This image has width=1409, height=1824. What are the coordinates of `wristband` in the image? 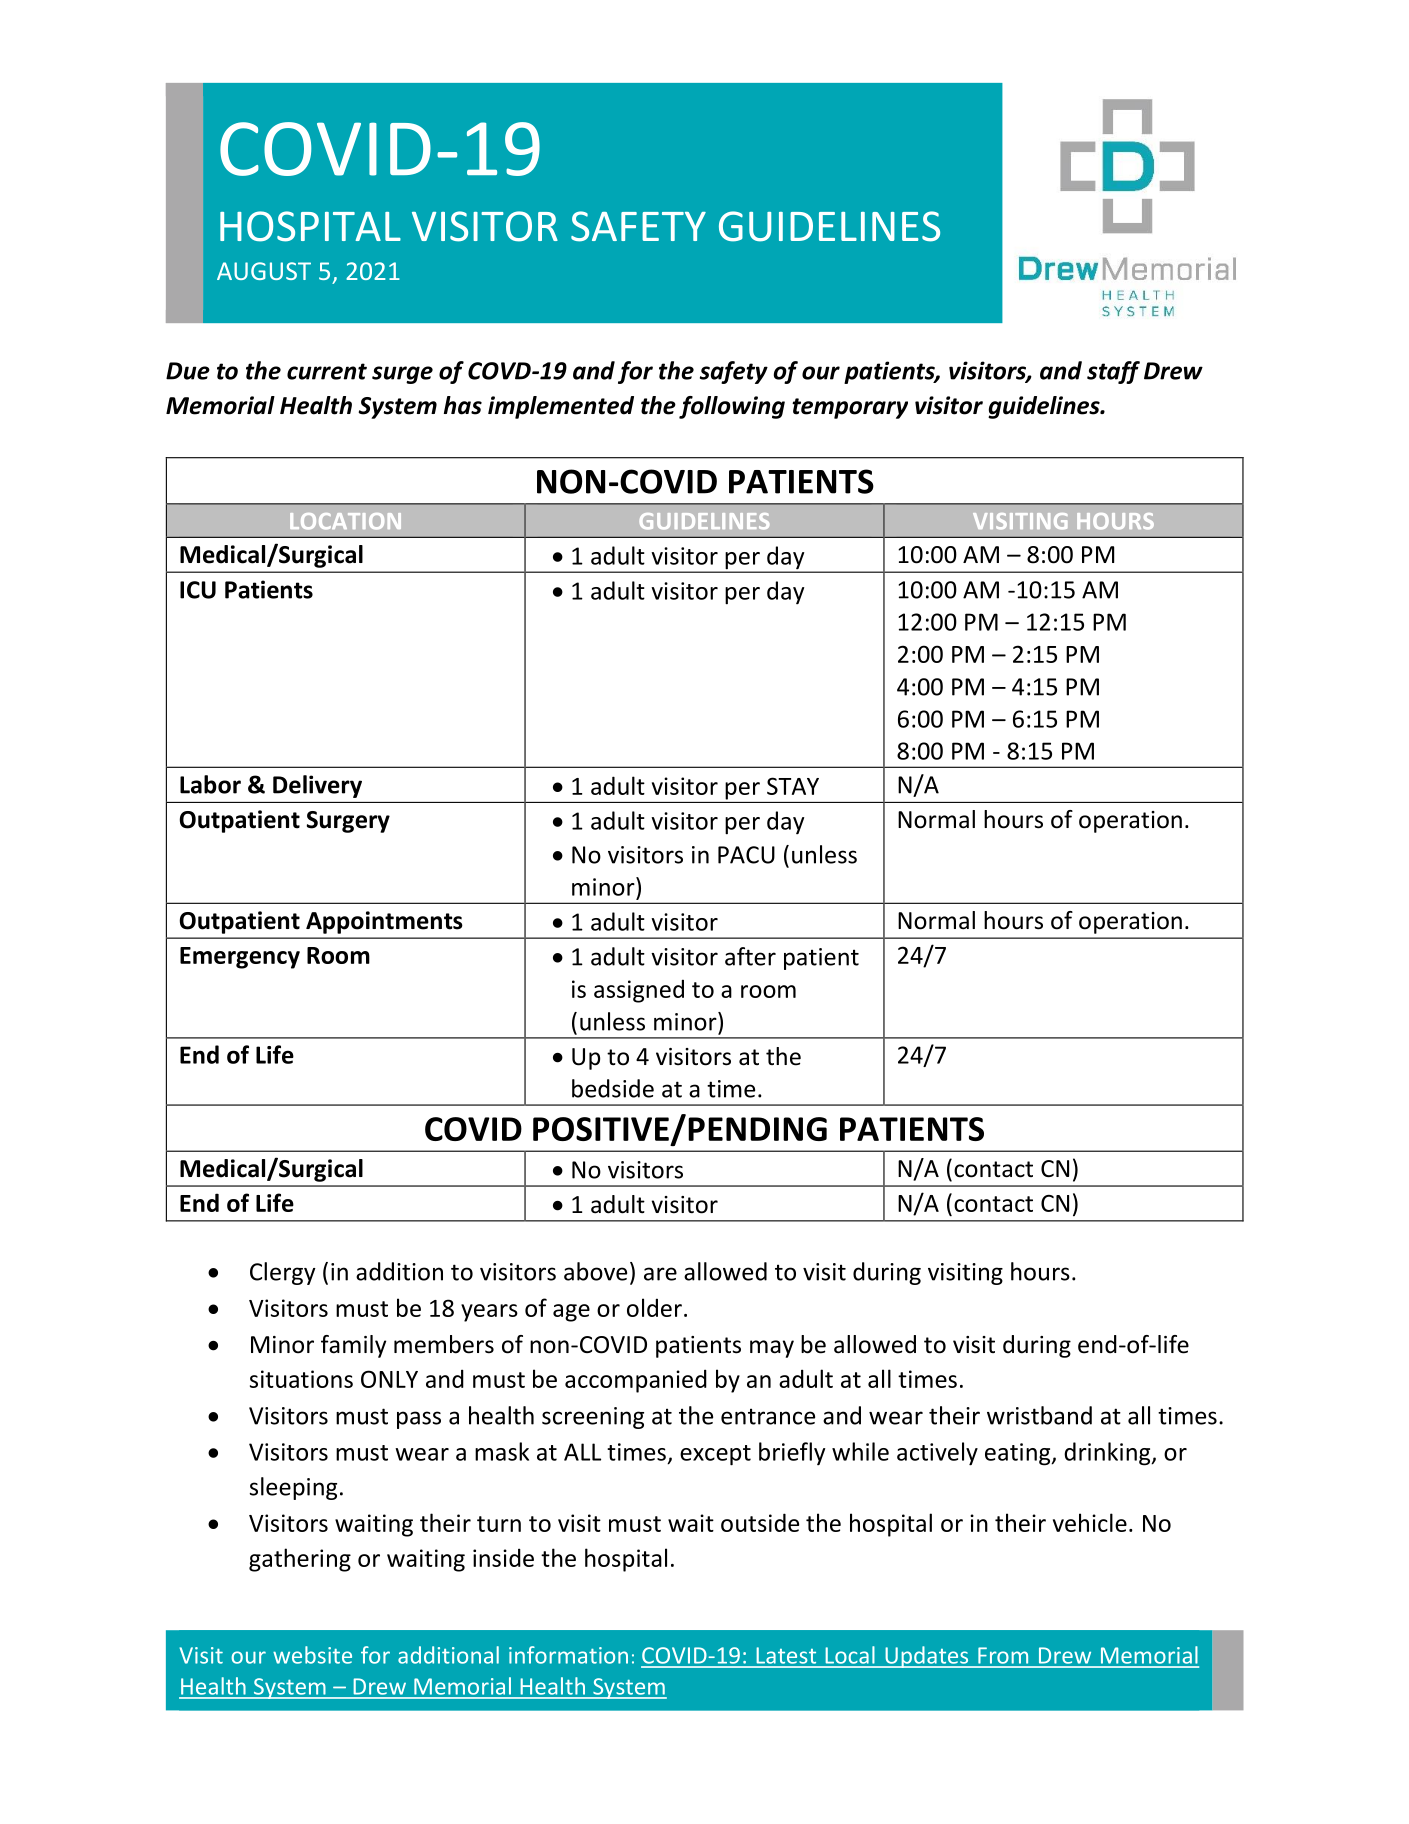 It's located at (1039, 1415).
